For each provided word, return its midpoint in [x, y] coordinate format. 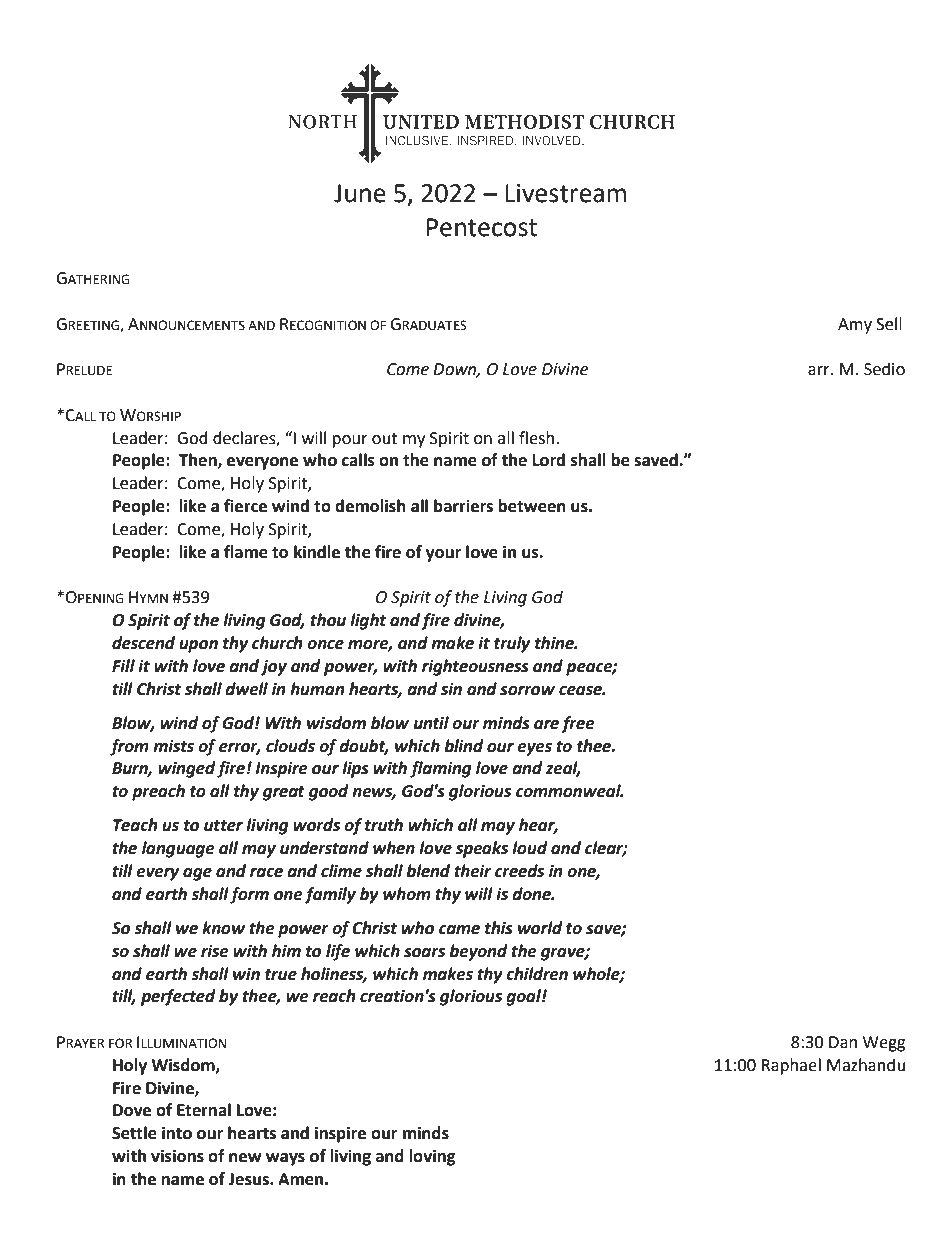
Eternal [204, 1110]
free [578, 724]
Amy [855, 326]
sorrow [527, 691]
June [360, 193]
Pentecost [482, 227]
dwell [246, 689]
